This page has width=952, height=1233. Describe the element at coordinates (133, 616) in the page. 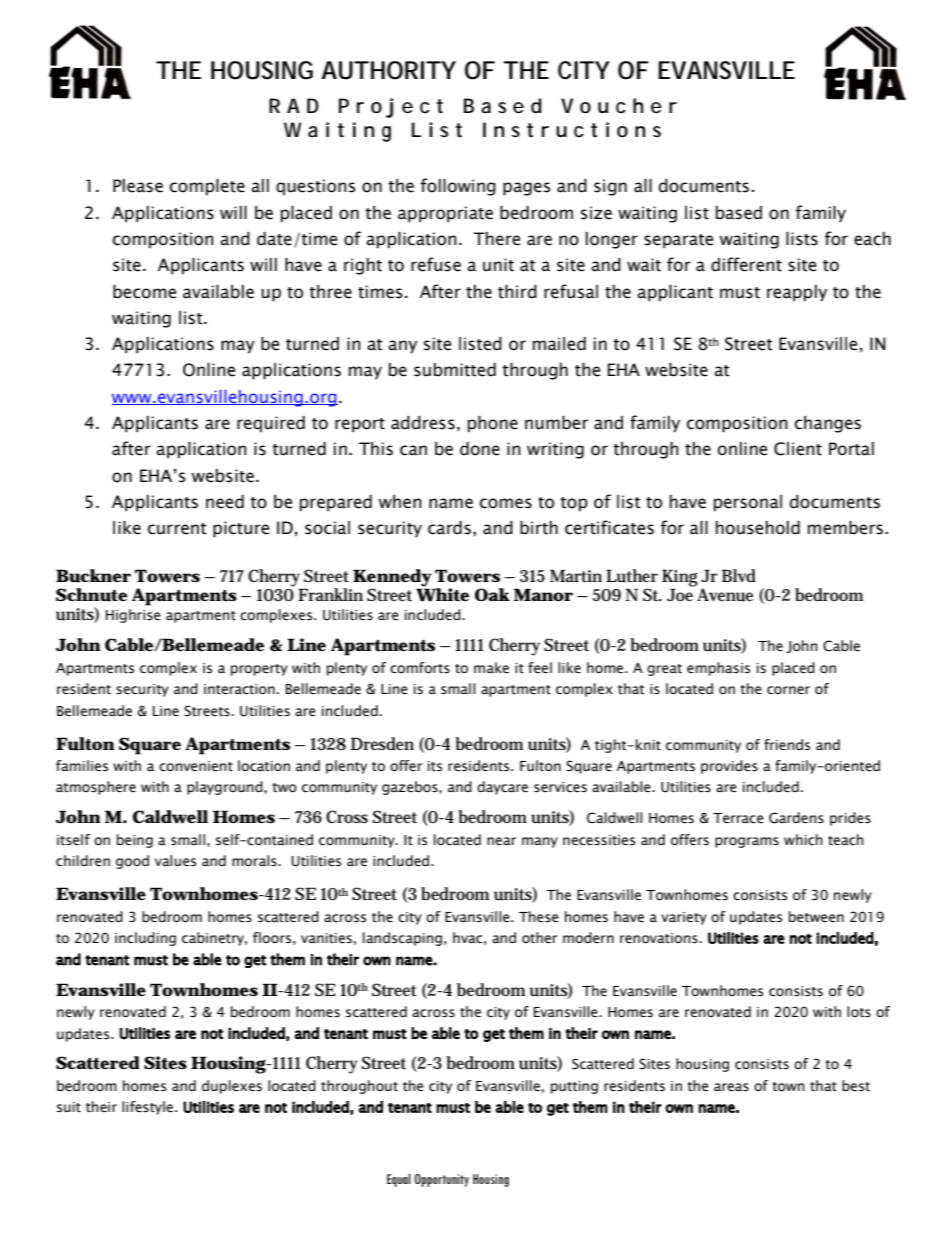

I see `Highrise` at that location.
